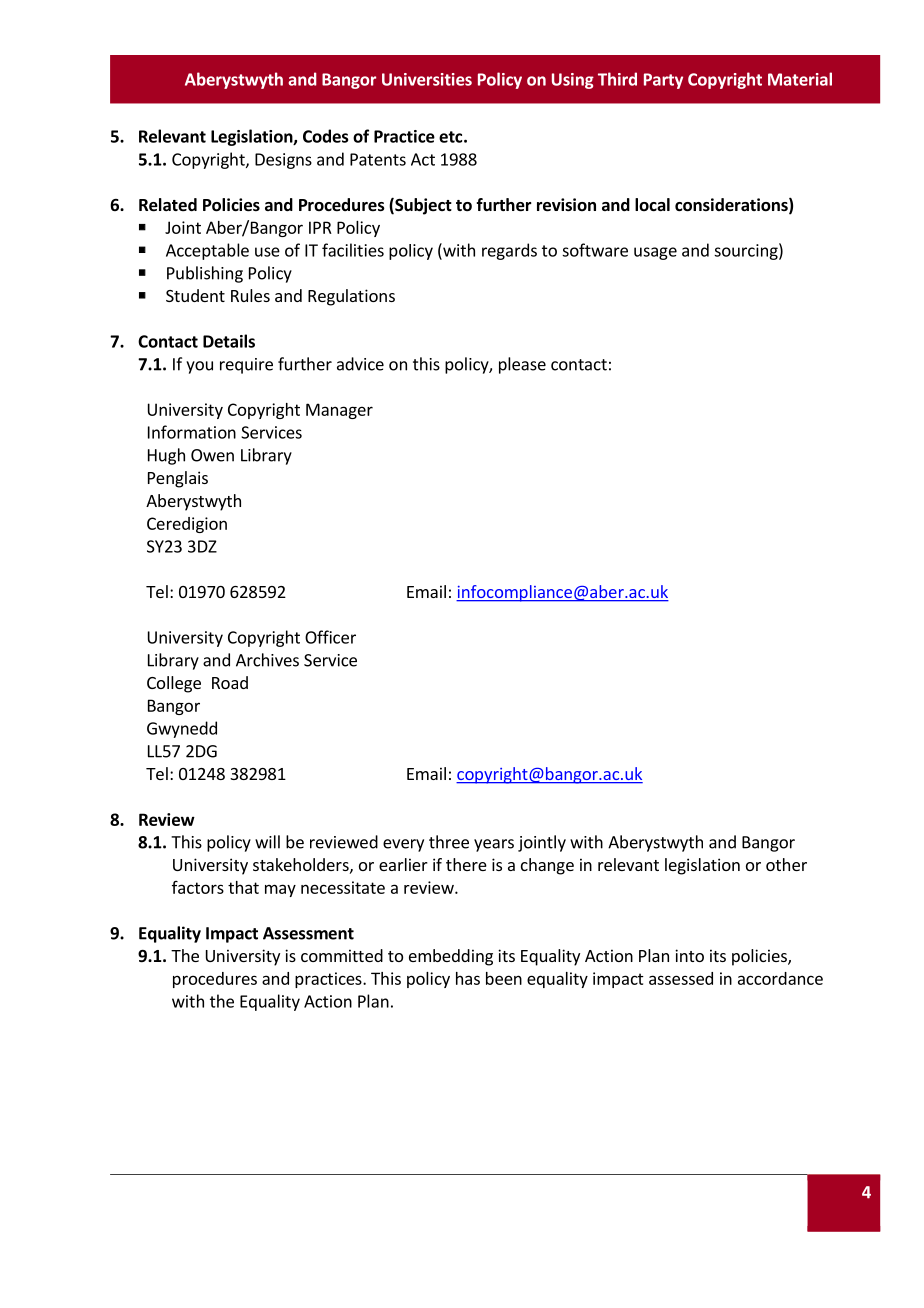  Describe the element at coordinates (330, 637) in the screenshot. I see `Officer` at that location.
